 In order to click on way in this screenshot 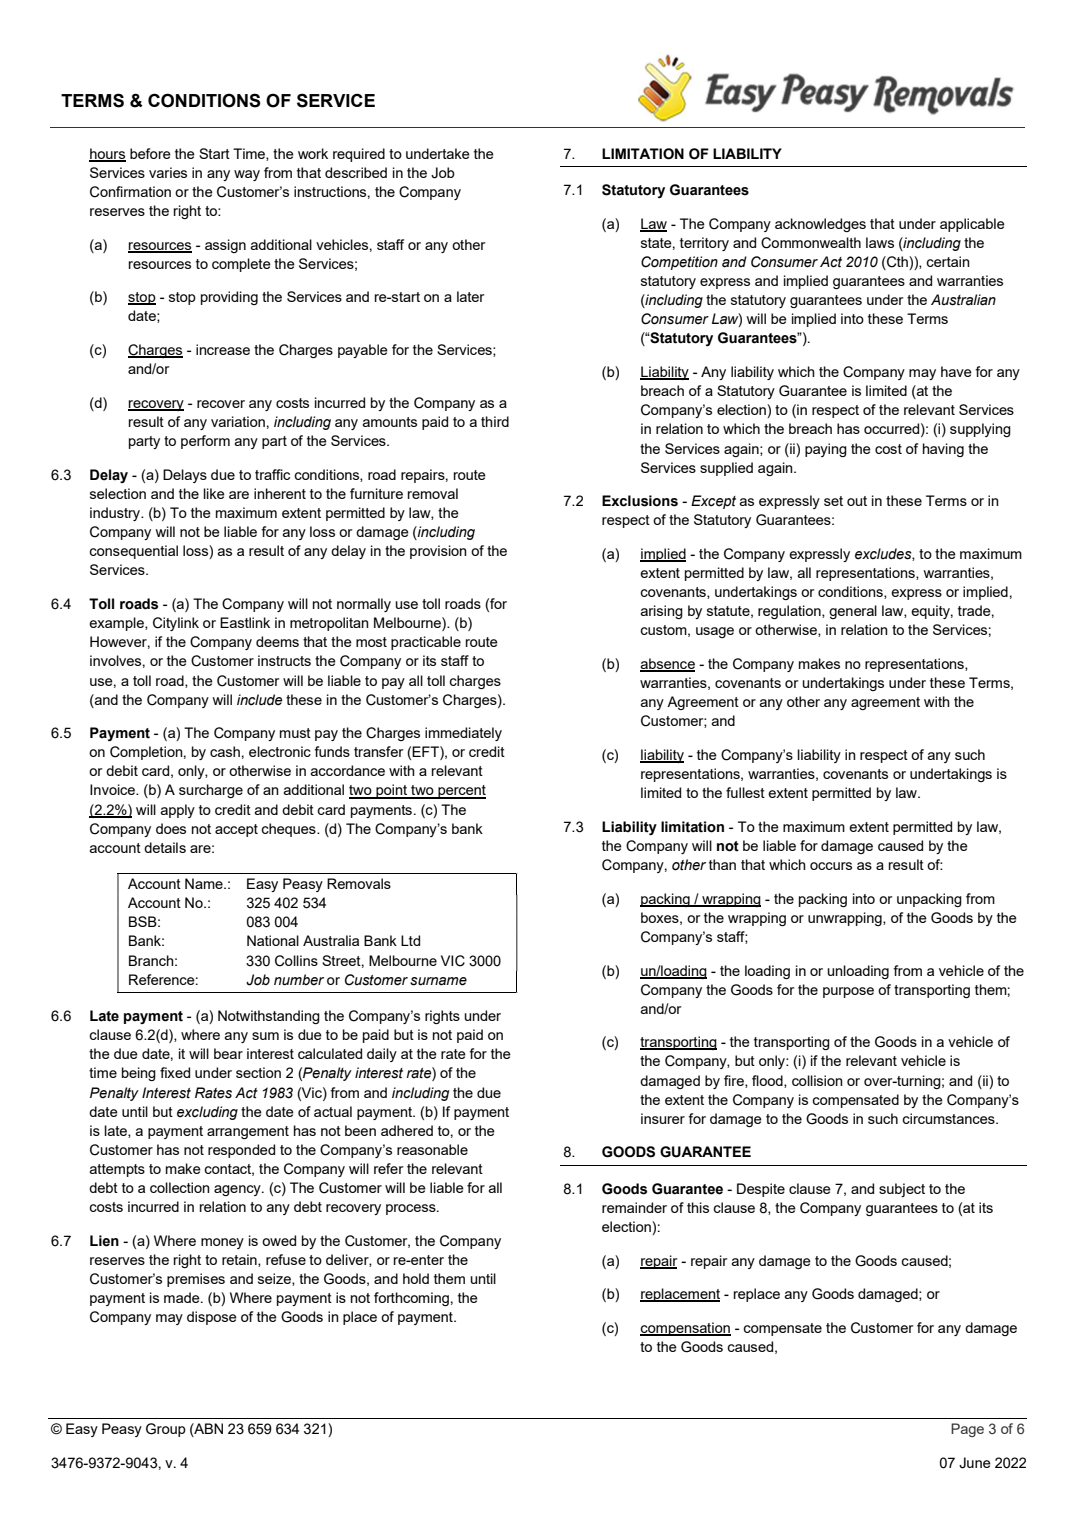, I will do `click(247, 175)`.
